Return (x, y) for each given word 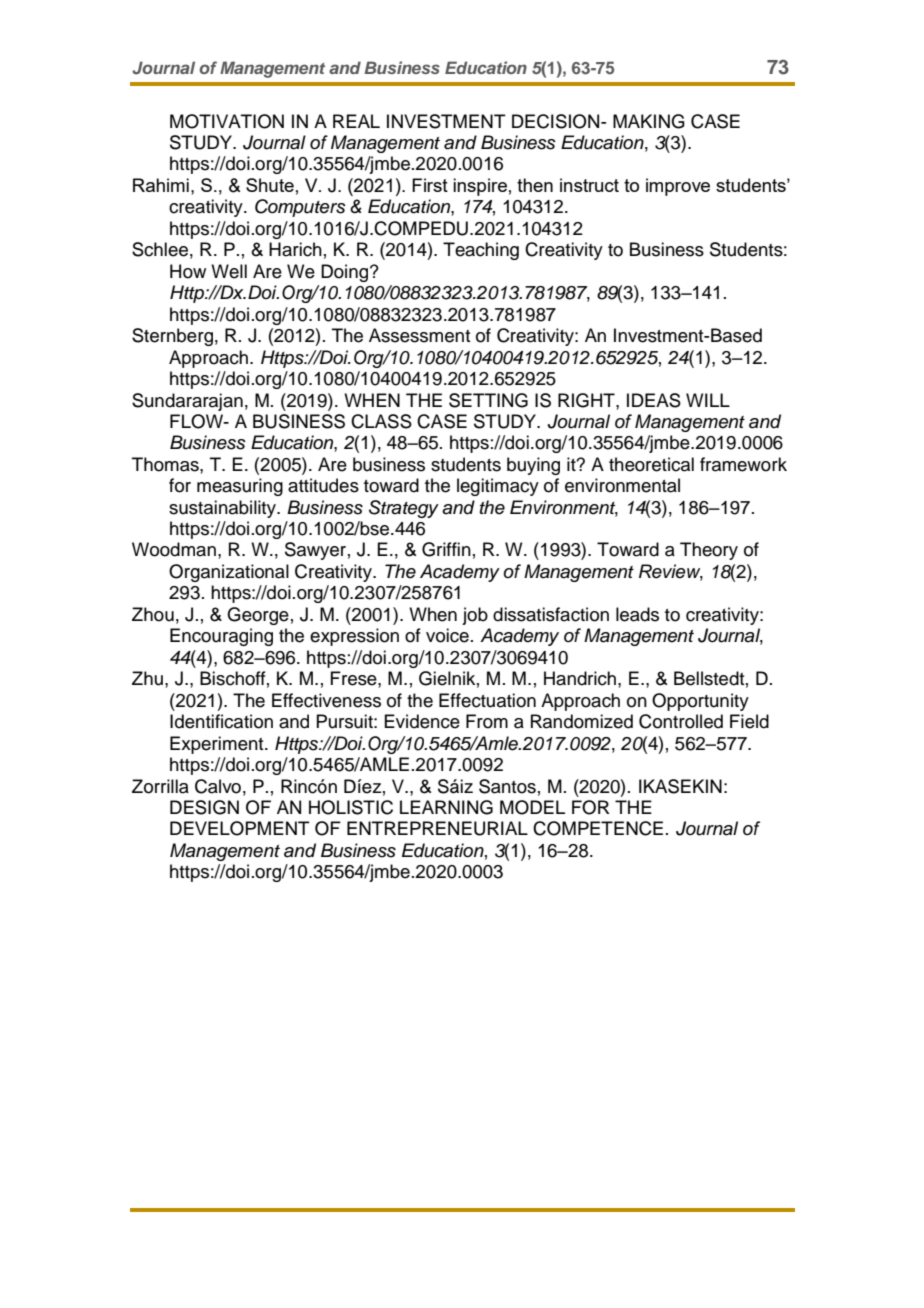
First (430, 185)
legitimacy (498, 487)
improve (678, 187)
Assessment (420, 335)
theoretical (651, 464)
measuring (240, 487)
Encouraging (221, 637)
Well (229, 271)
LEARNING (446, 807)
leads (637, 614)
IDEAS (654, 400)
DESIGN (204, 807)
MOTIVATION (227, 121)
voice (447, 635)
